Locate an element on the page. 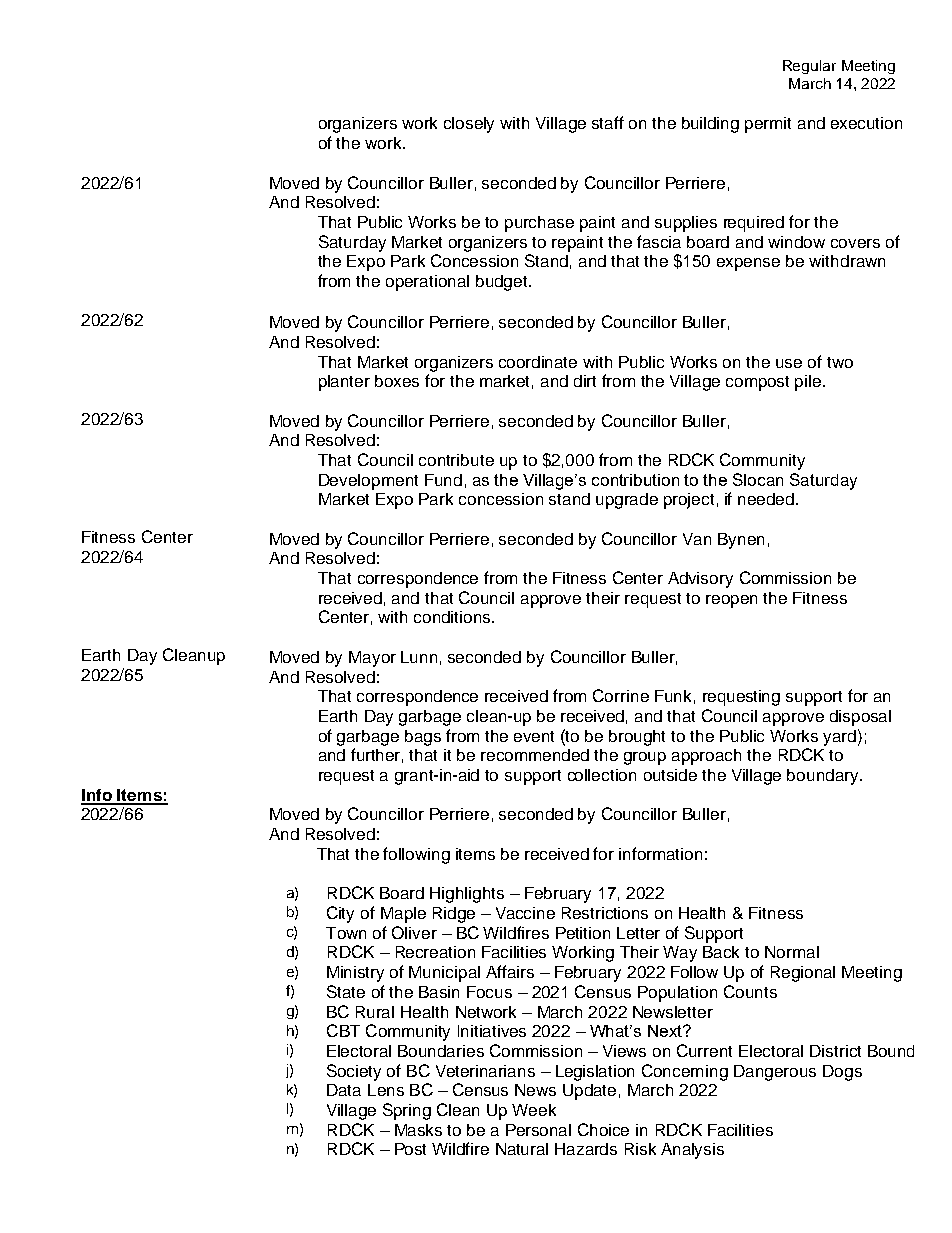  Regular is located at coordinates (809, 67).
